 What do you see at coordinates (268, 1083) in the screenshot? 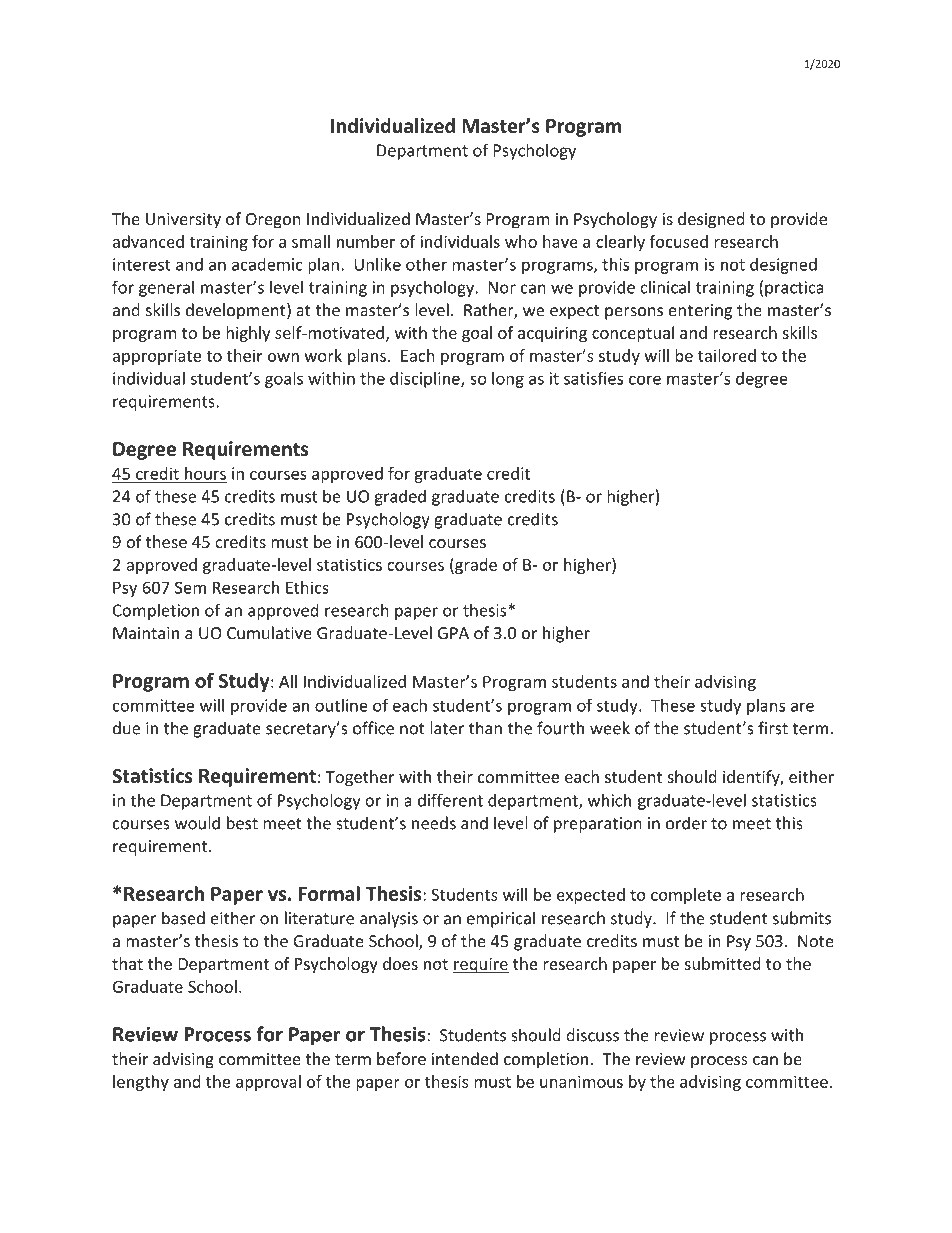
I see `approval` at bounding box center [268, 1083].
